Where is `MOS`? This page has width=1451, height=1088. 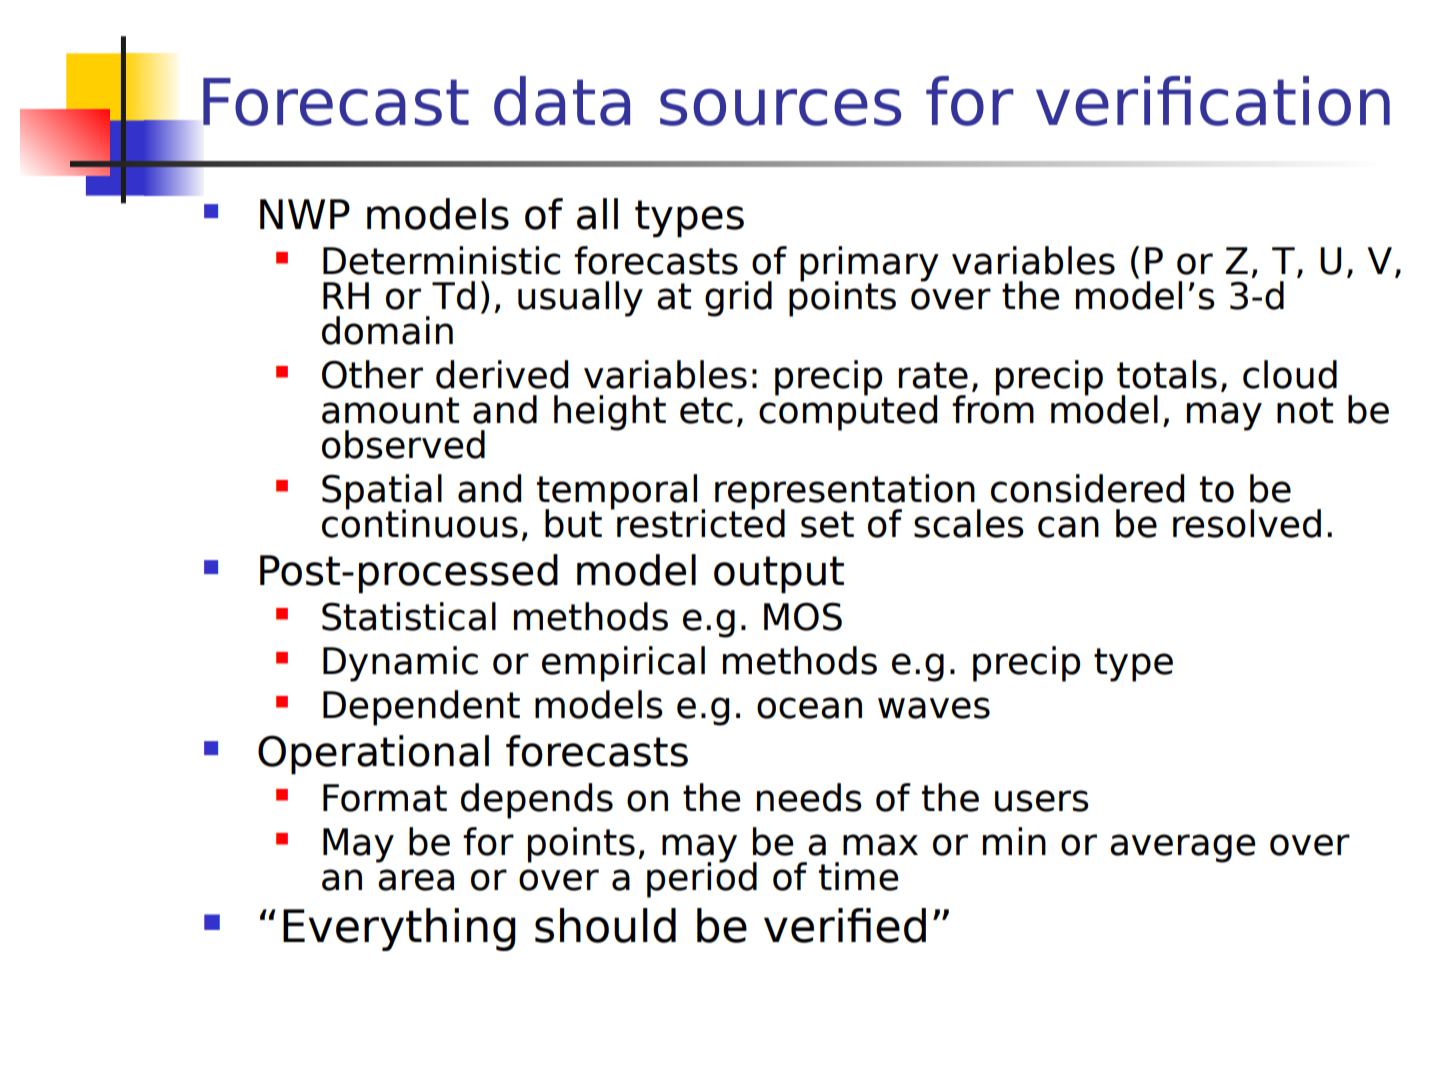 MOS is located at coordinates (803, 616).
